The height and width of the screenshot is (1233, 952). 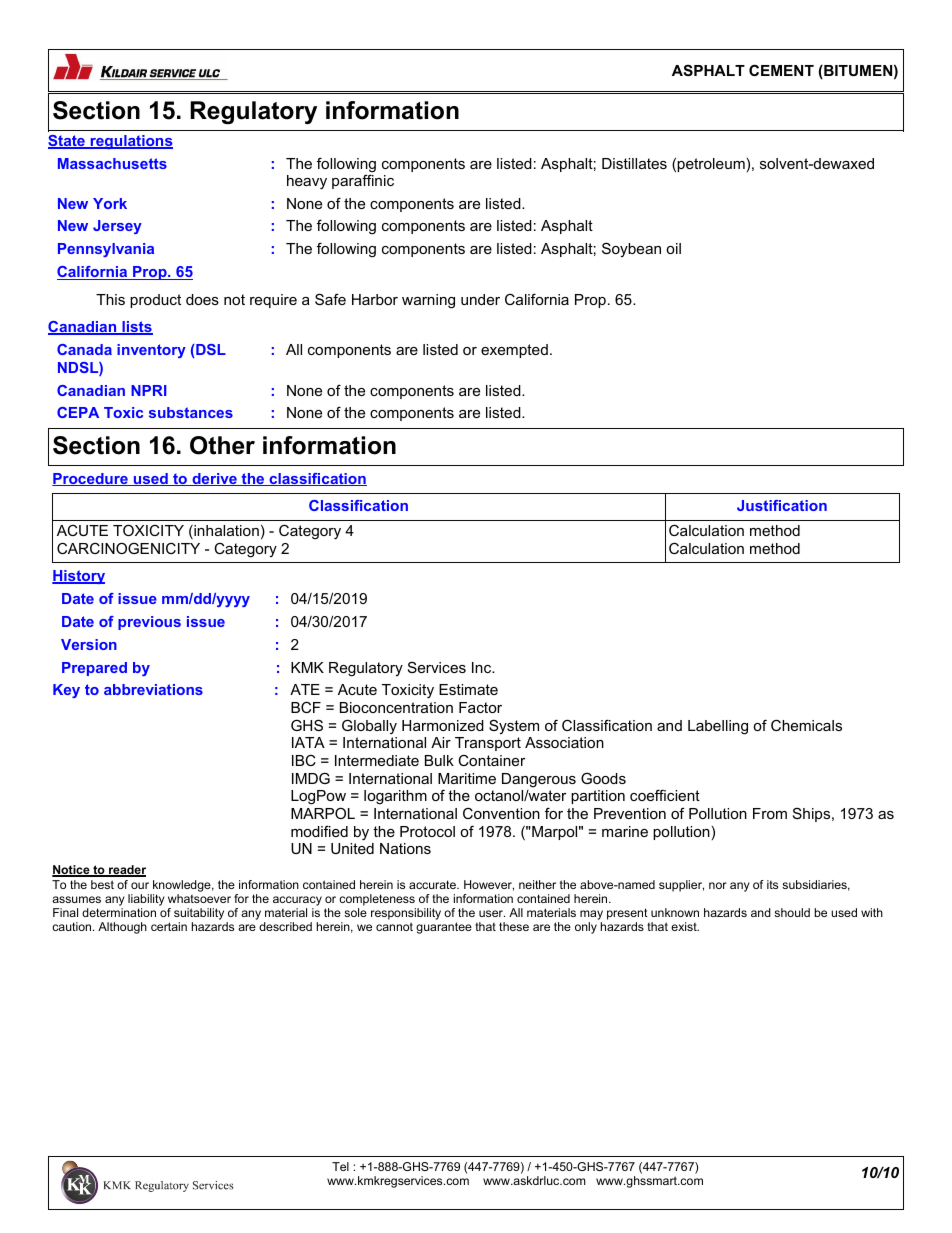 I want to click on CEMENT, so click(x=781, y=70).
